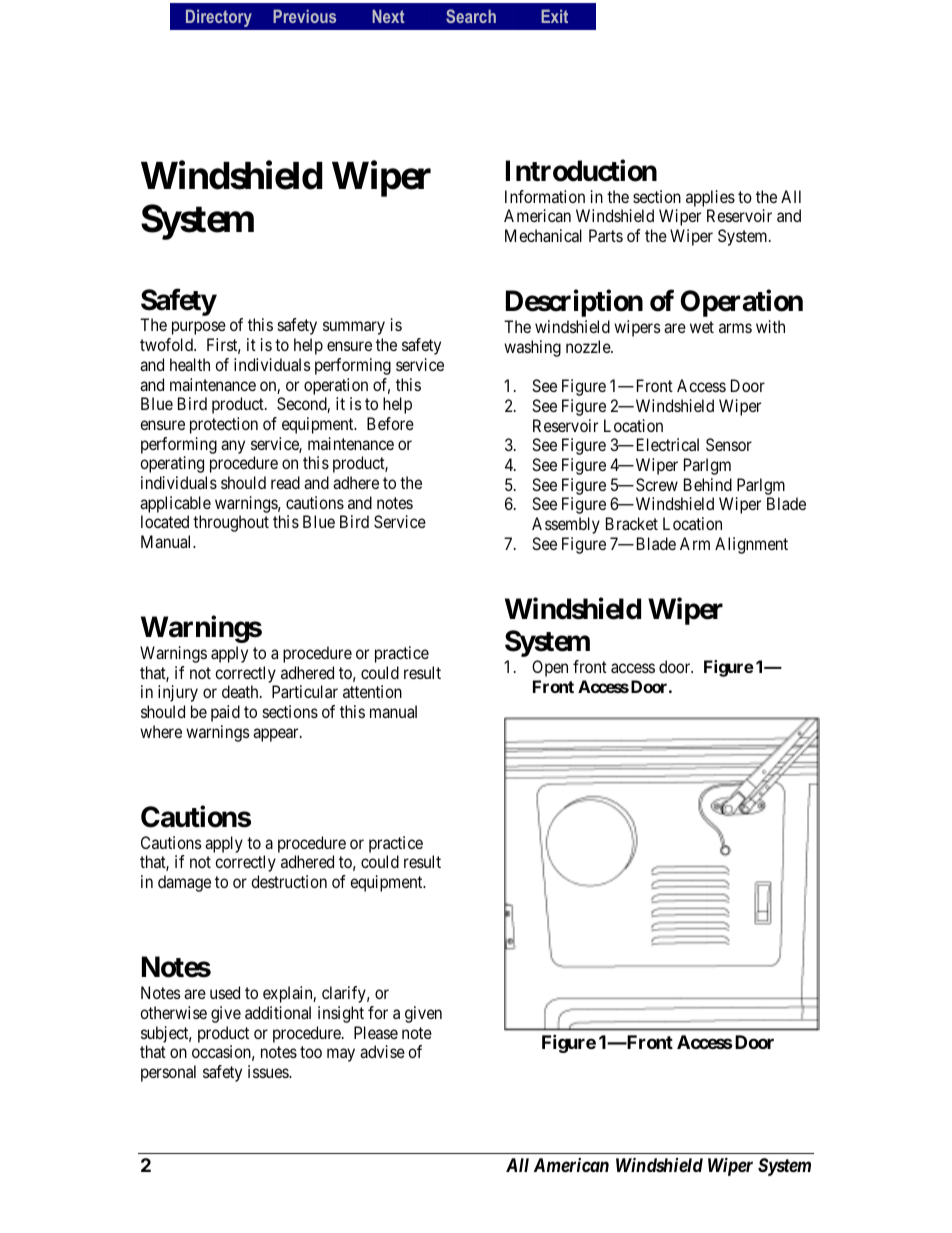  I want to click on Information, so click(545, 196).
